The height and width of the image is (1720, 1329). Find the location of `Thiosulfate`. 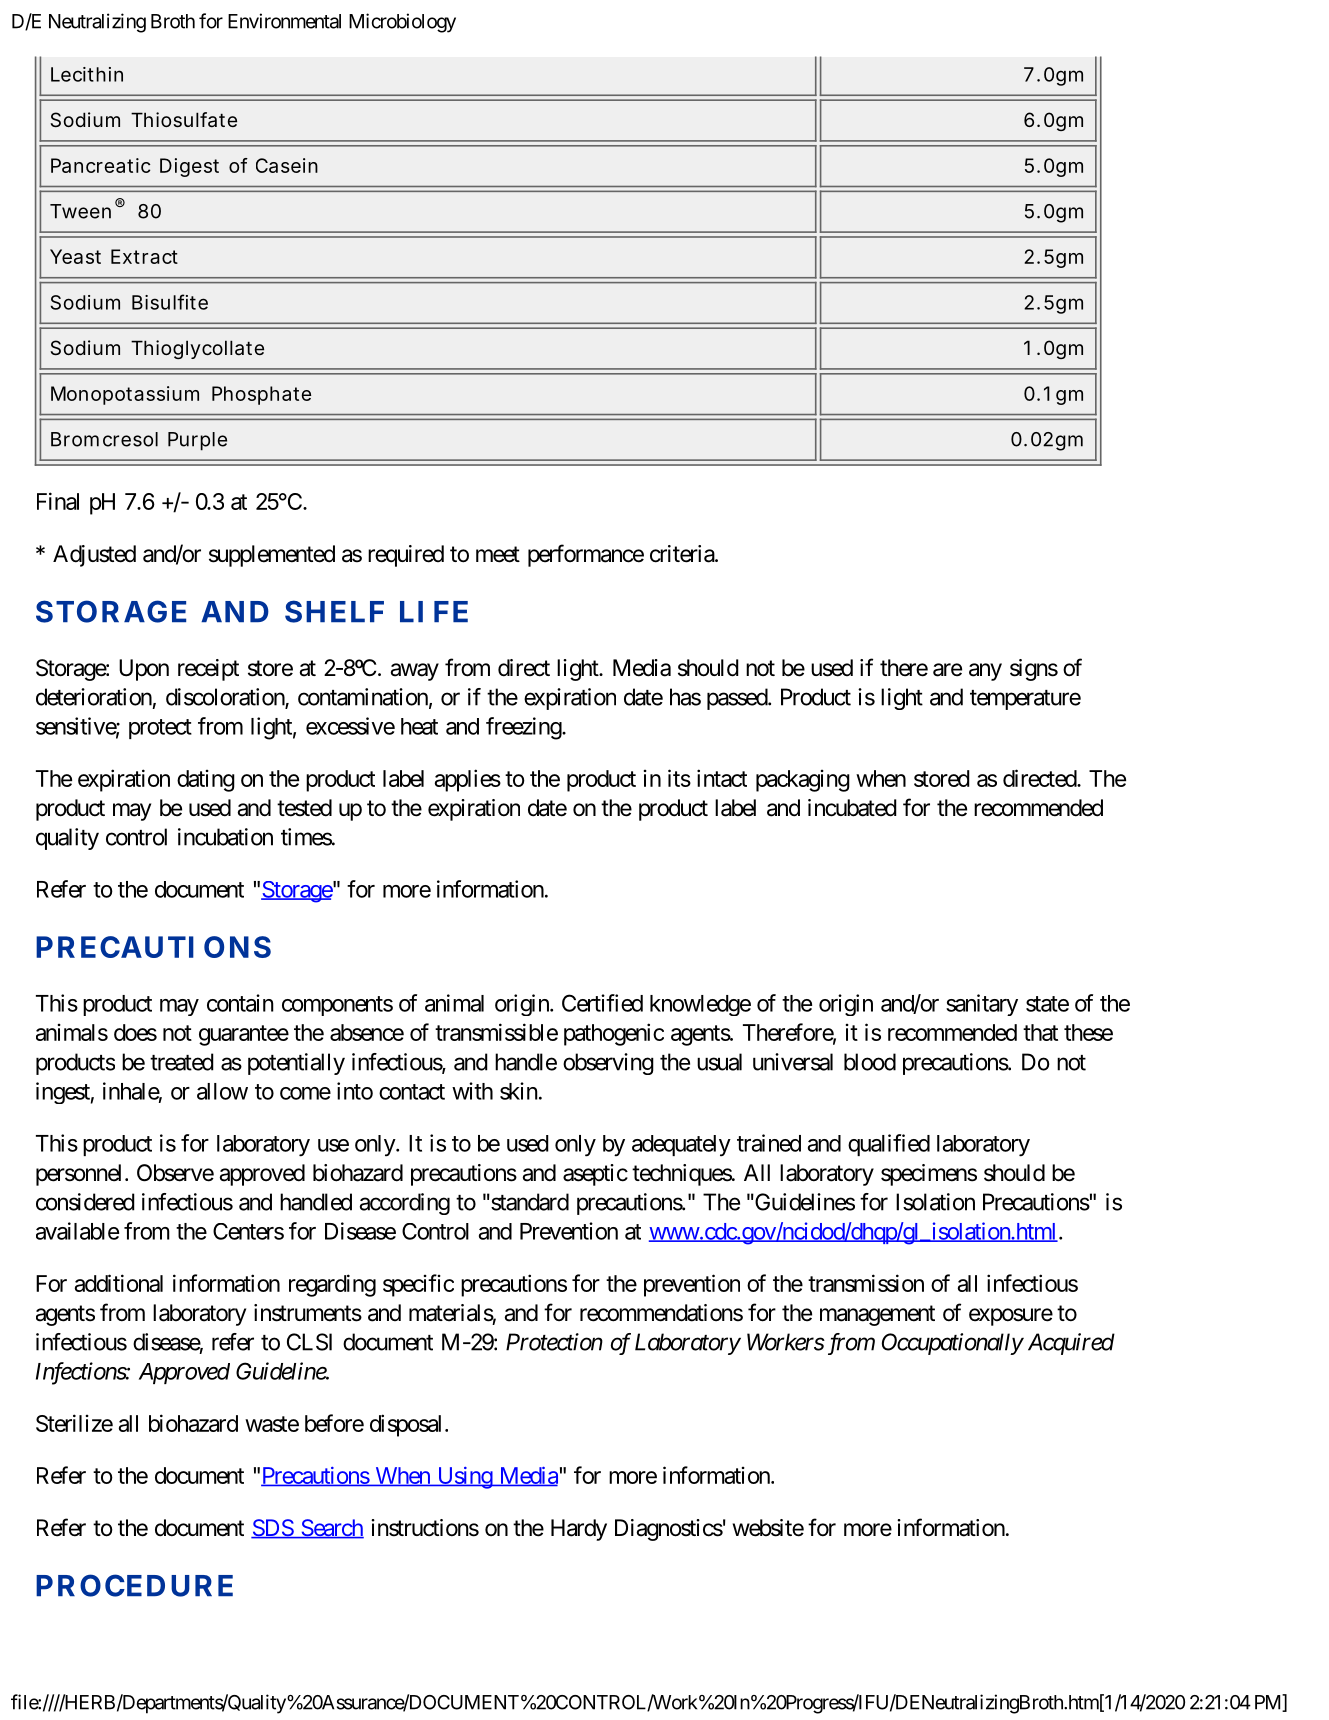

Thiosulfate is located at coordinates (184, 120).
